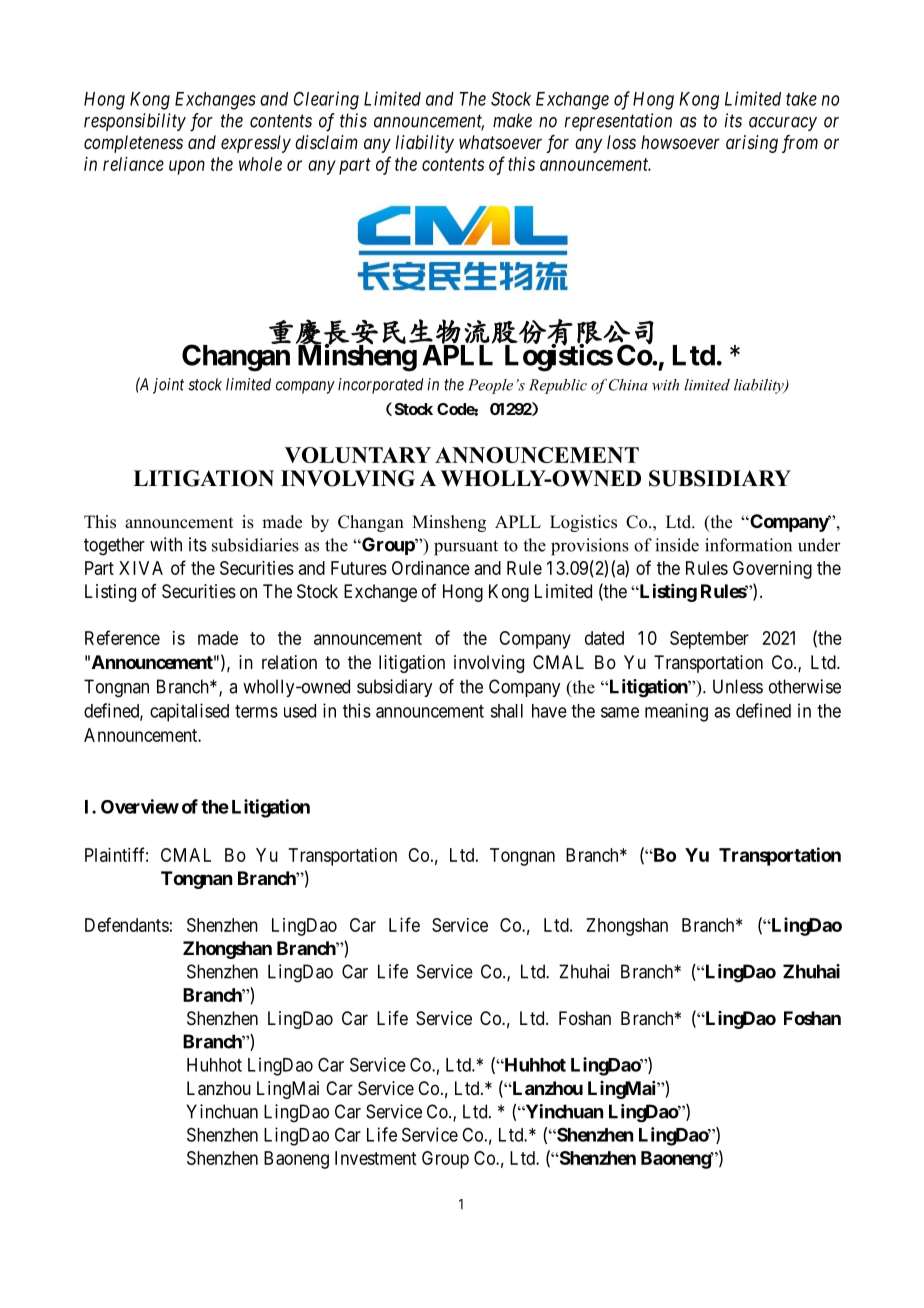 This screenshot has width=924, height=1308. What do you see at coordinates (375, 1158) in the screenshot?
I see `Investment` at bounding box center [375, 1158].
